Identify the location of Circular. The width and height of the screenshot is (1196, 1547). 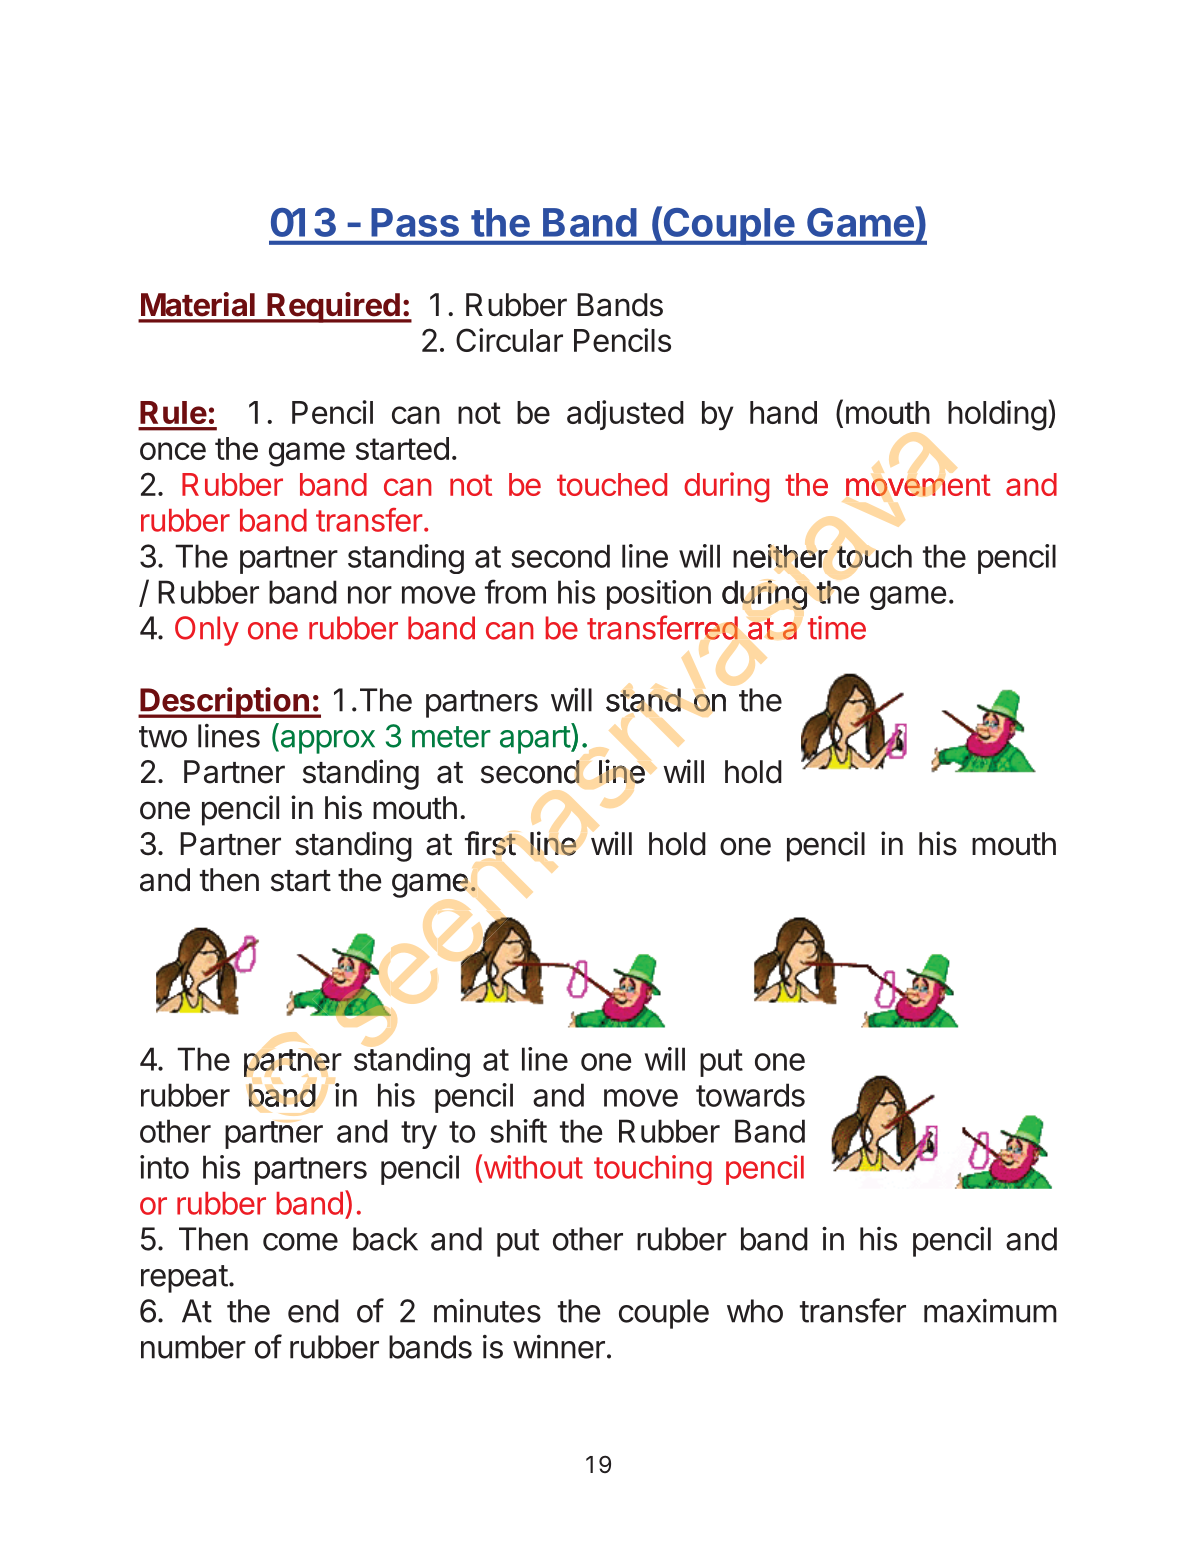
(509, 340).
